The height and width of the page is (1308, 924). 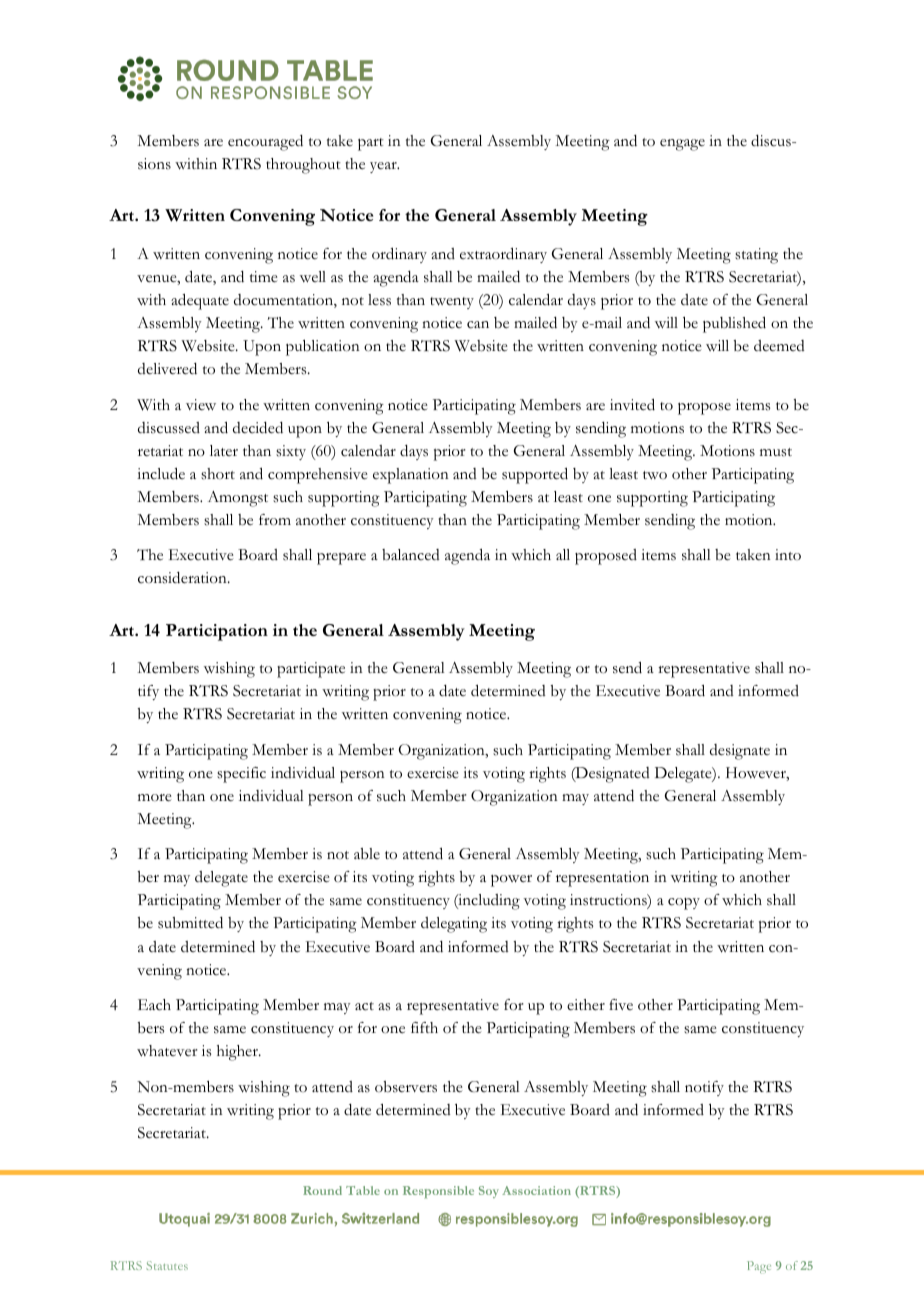 What do you see at coordinates (776, 452) in the page?
I see `must` at bounding box center [776, 452].
